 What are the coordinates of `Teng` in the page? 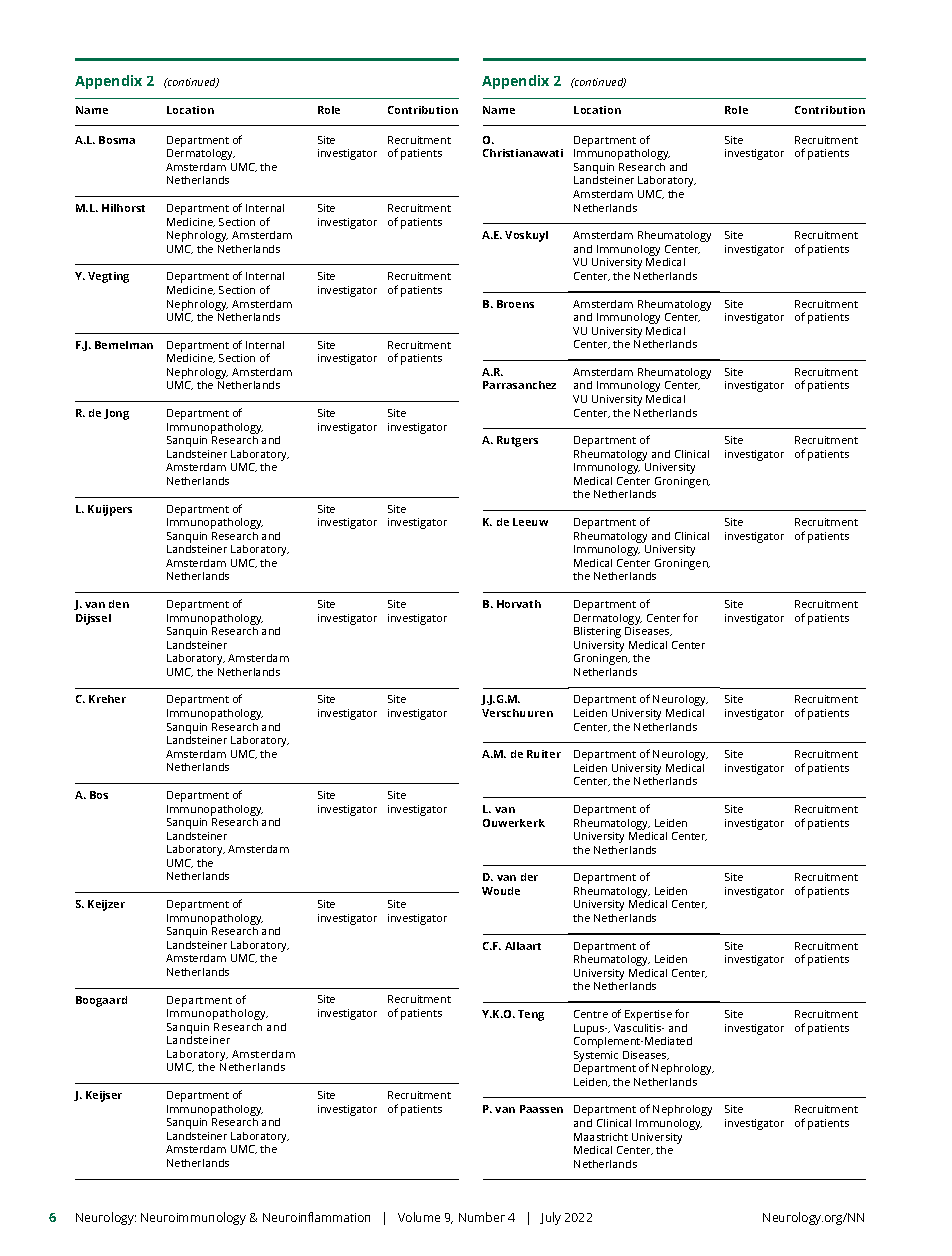 It's located at (531, 1015).
